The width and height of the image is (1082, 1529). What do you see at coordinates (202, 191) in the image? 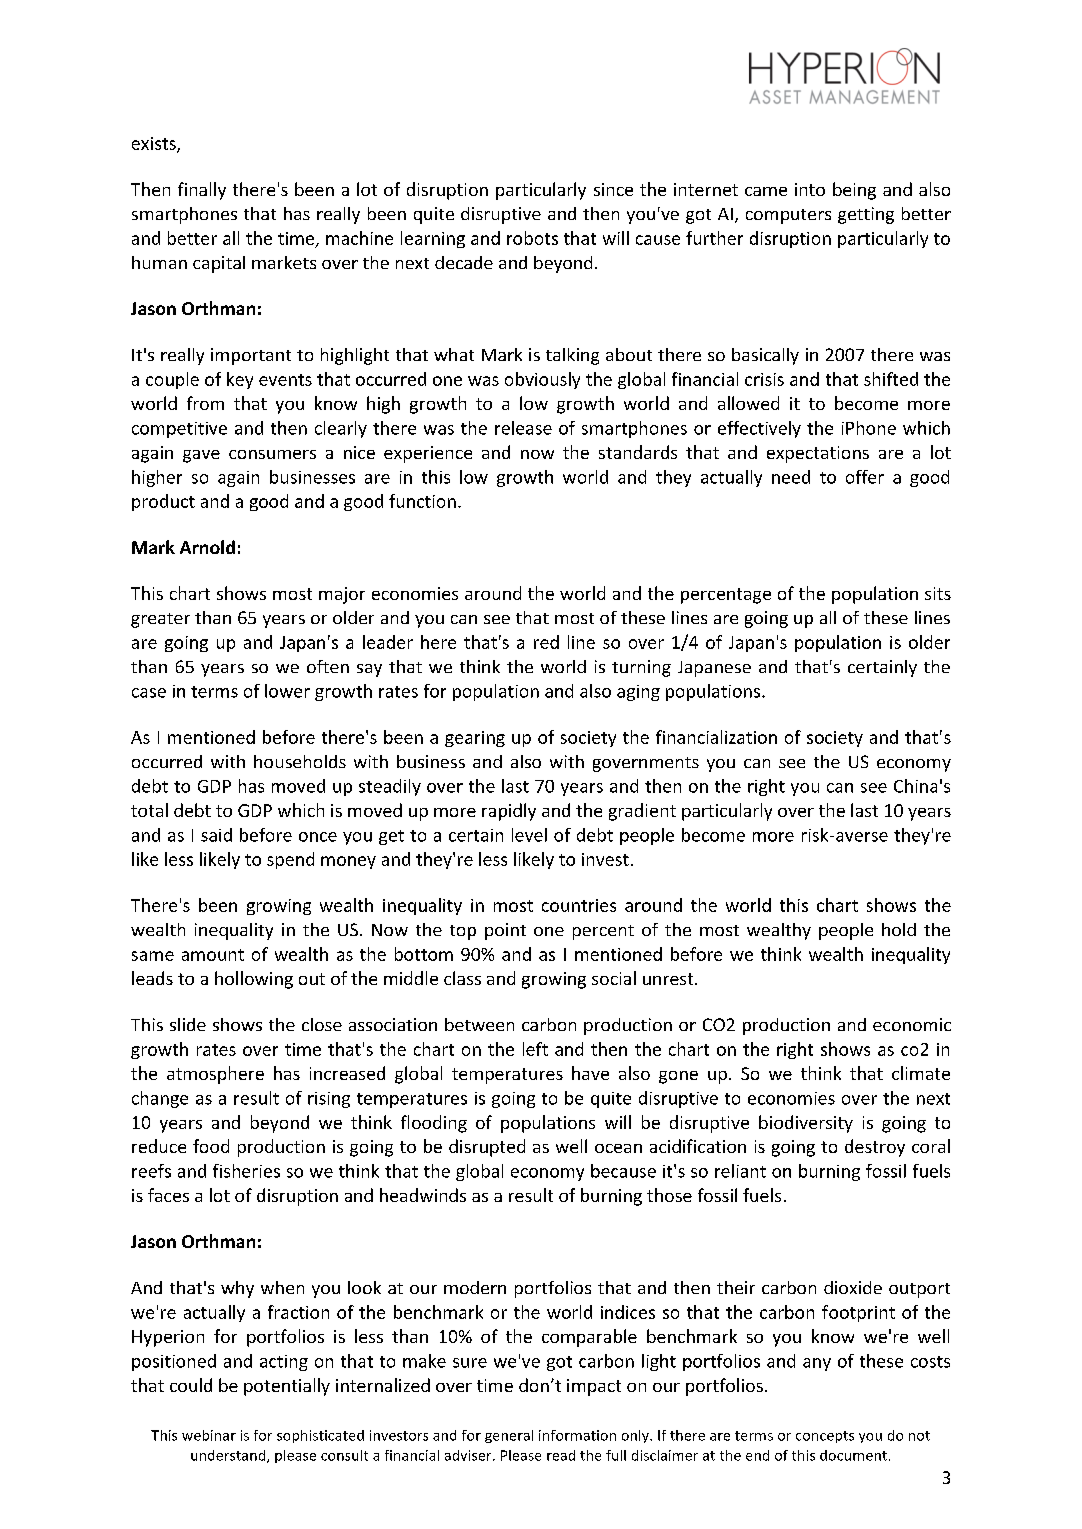
I see `finally` at bounding box center [202, 191].
